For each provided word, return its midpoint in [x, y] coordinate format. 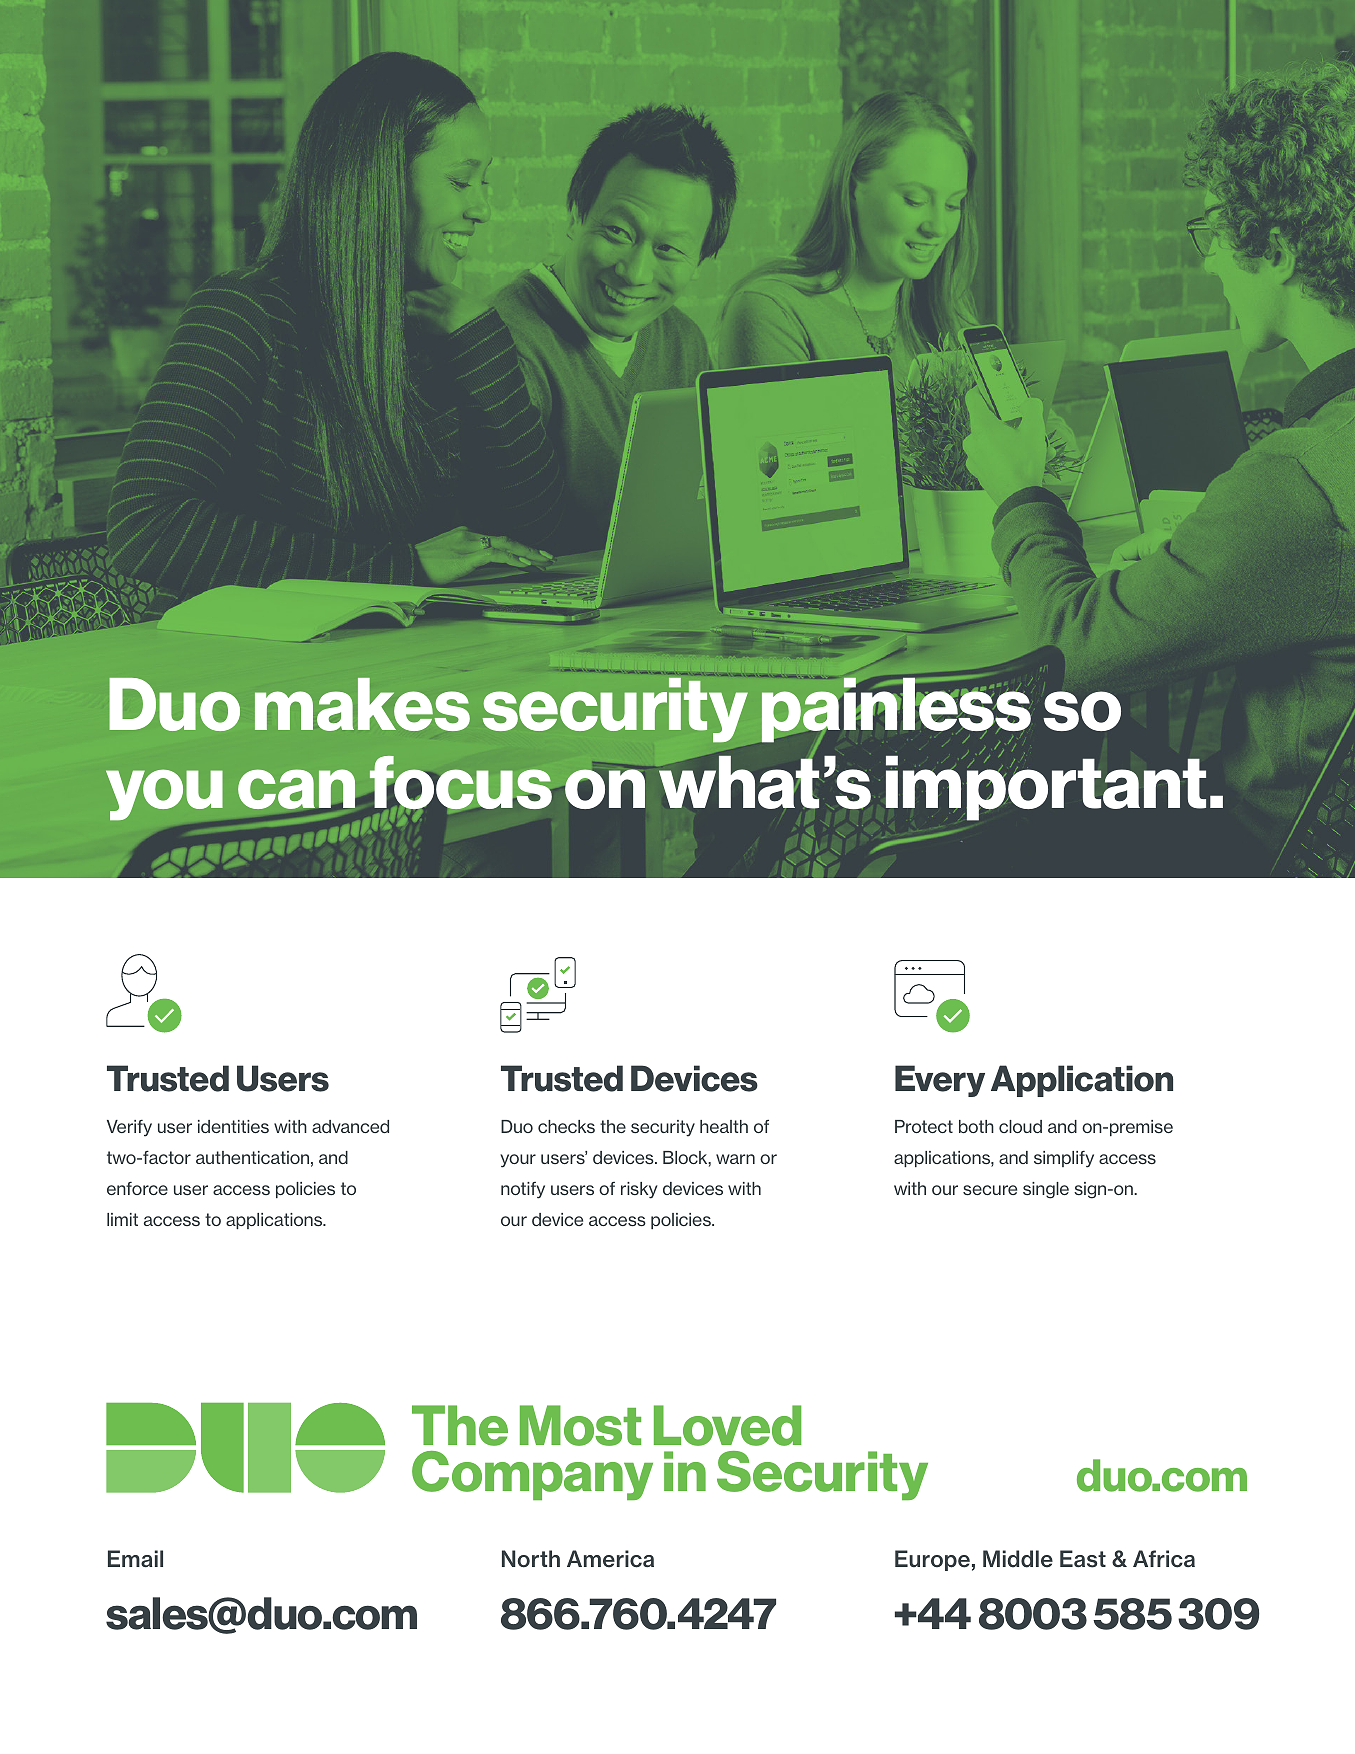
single [1046, 1190]
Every [940, 1081]
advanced [350, 1126]
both [976, 1126]
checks [566, 1126]
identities [233, 1126]
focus [460, 784]
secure [990, 1190]
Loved [727, 1425]
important [1046, 787]
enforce [137, 1188]
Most [580, 1425]
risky [639, 1190]
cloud [1020, 1126]
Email [135, 1559]
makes [362, 704]
